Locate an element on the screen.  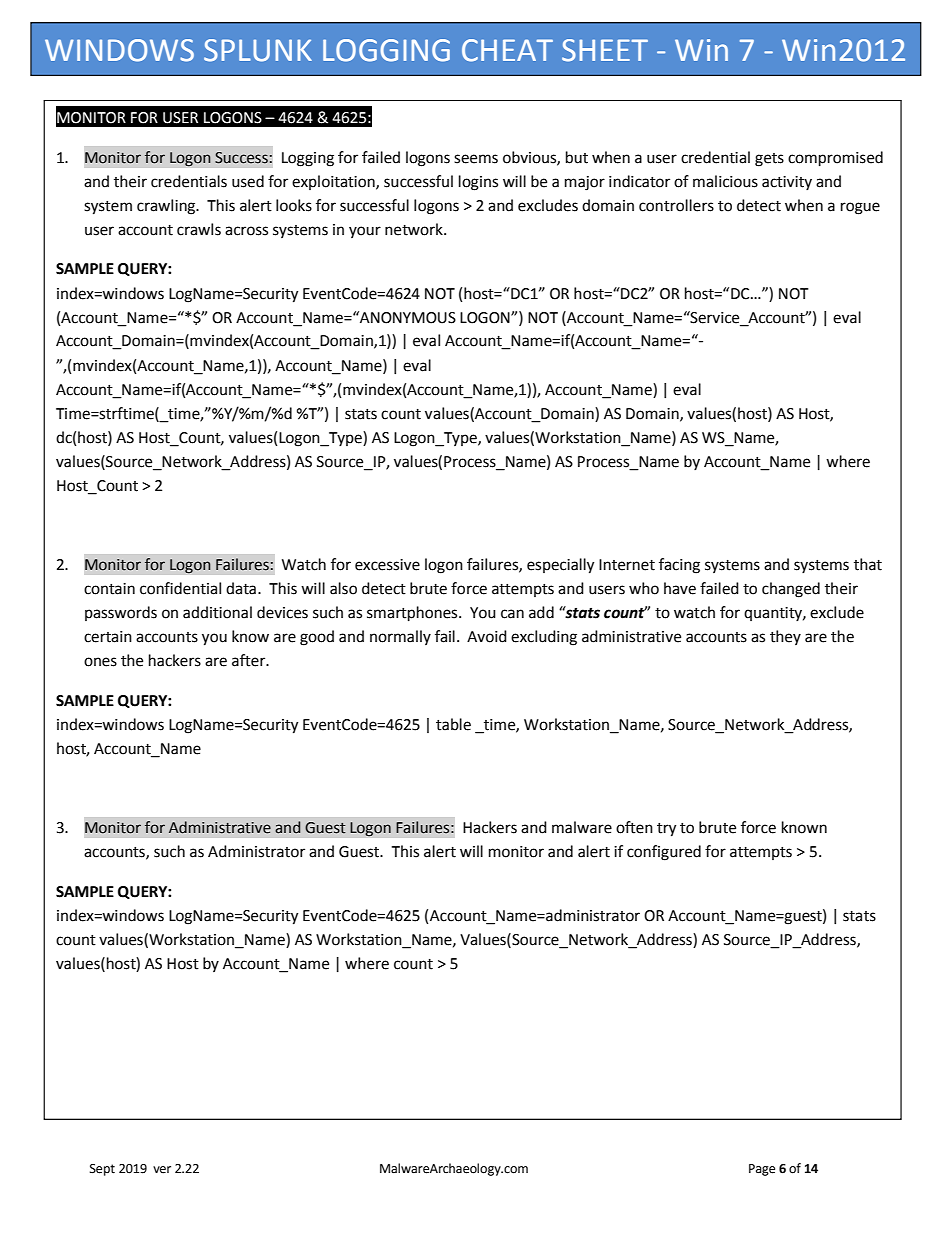
confidential is located at coordinates (180, 588).
